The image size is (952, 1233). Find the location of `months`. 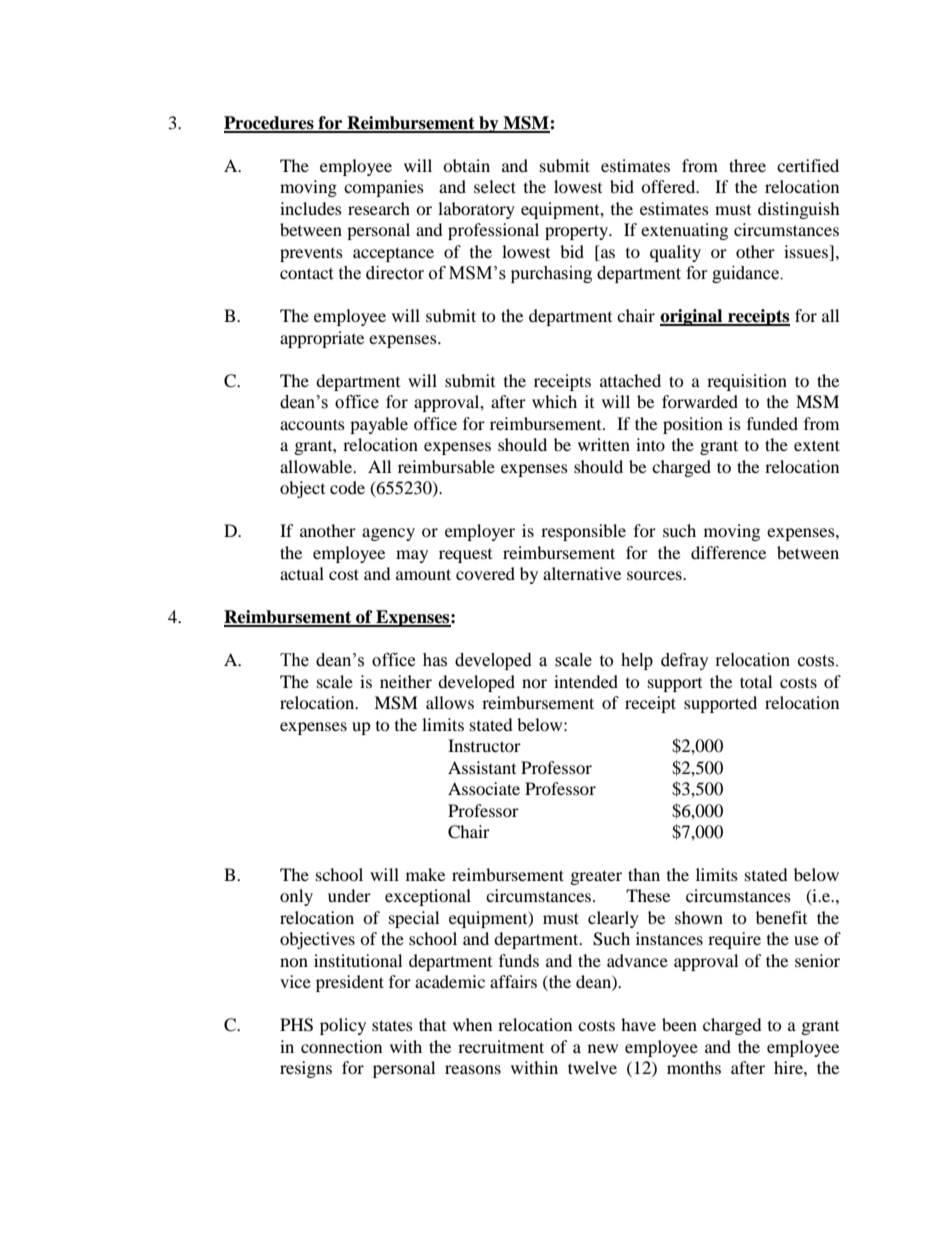

months is located at coordinates (694, 1067).
